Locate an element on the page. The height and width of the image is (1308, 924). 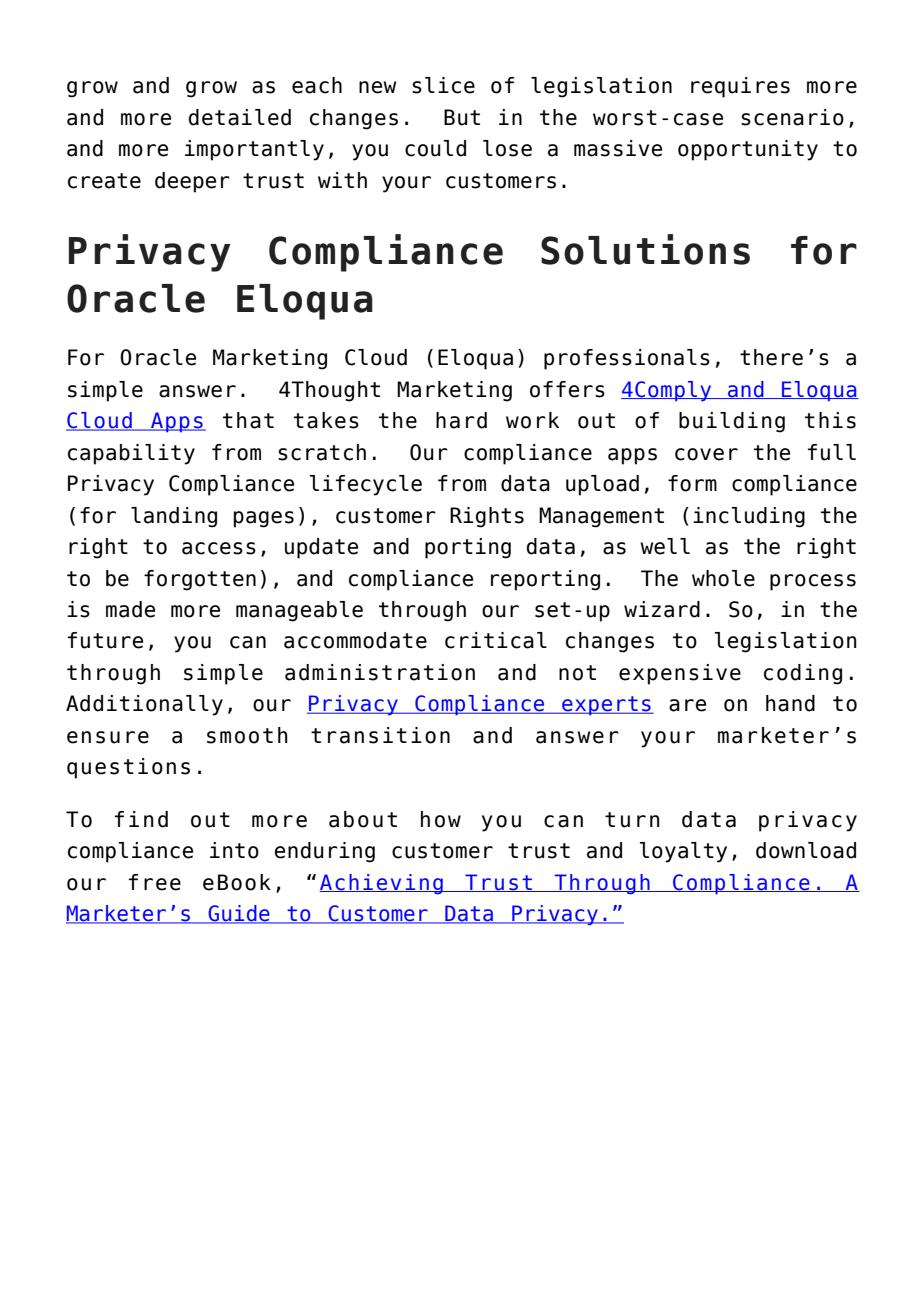
smooth is located at coordinates (247, 735).
